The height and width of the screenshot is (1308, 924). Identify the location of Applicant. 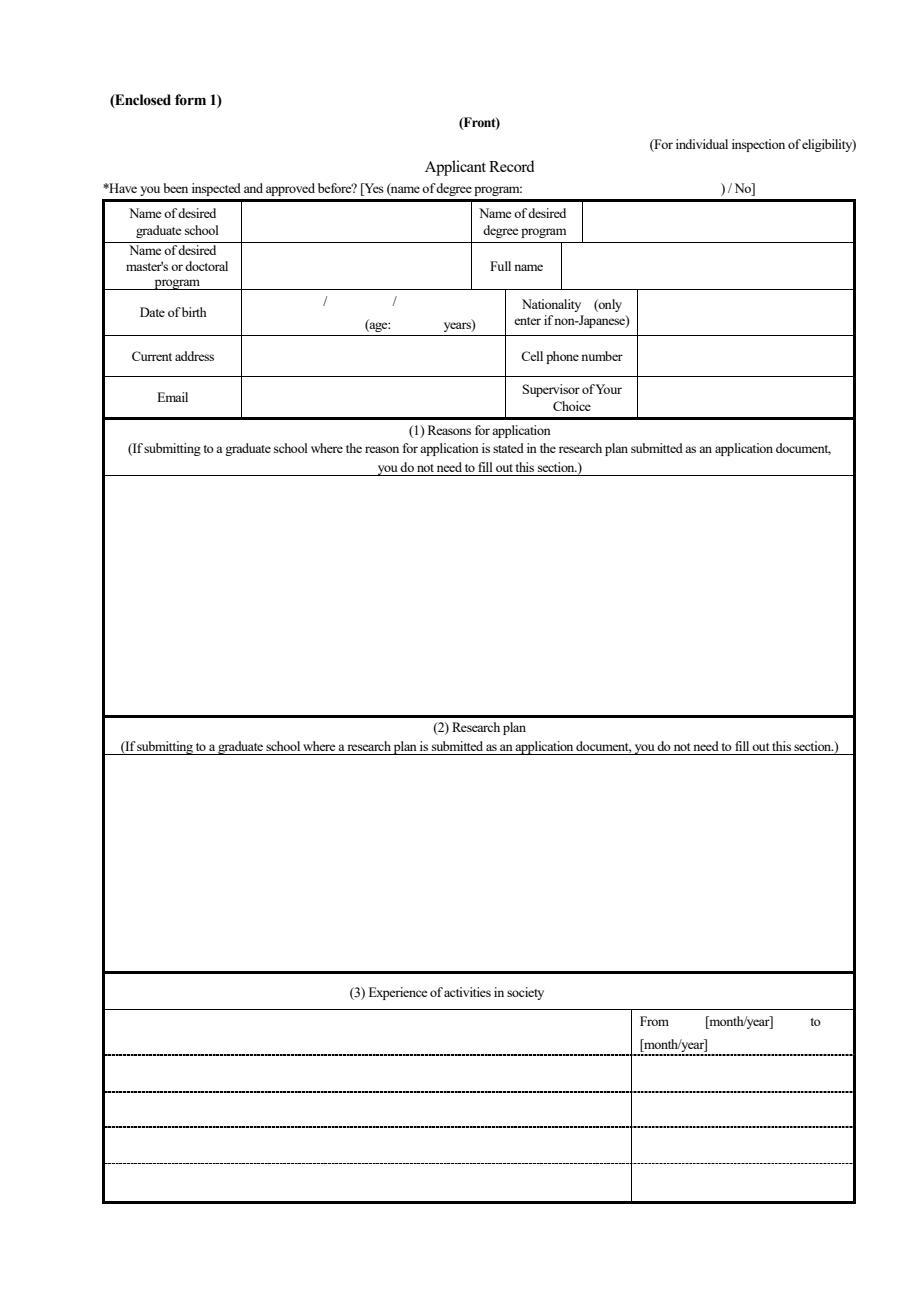
(455, 168).
